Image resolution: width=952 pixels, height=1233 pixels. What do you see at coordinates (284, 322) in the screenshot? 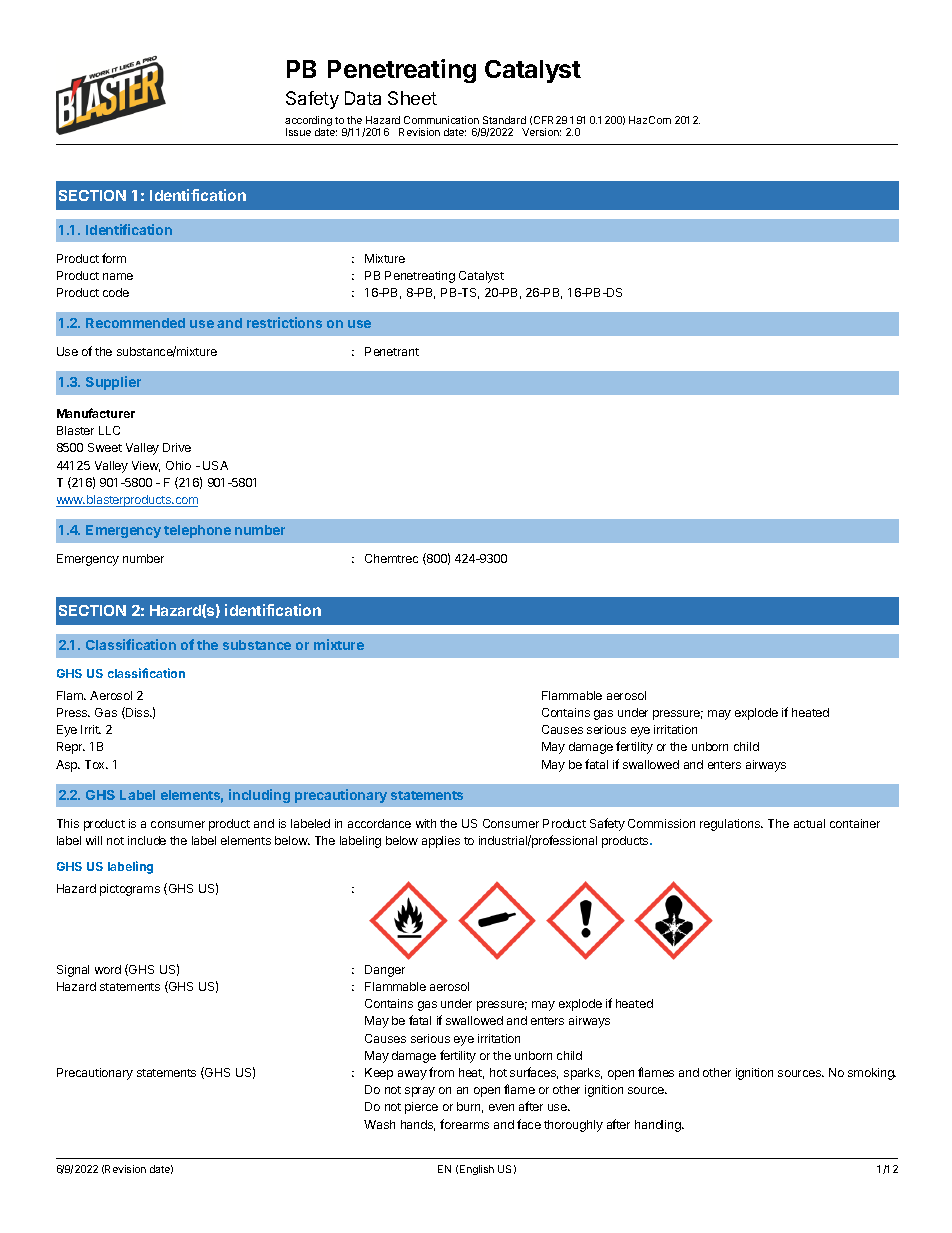
I see `restrictions` at bounding box center [284, 322].
